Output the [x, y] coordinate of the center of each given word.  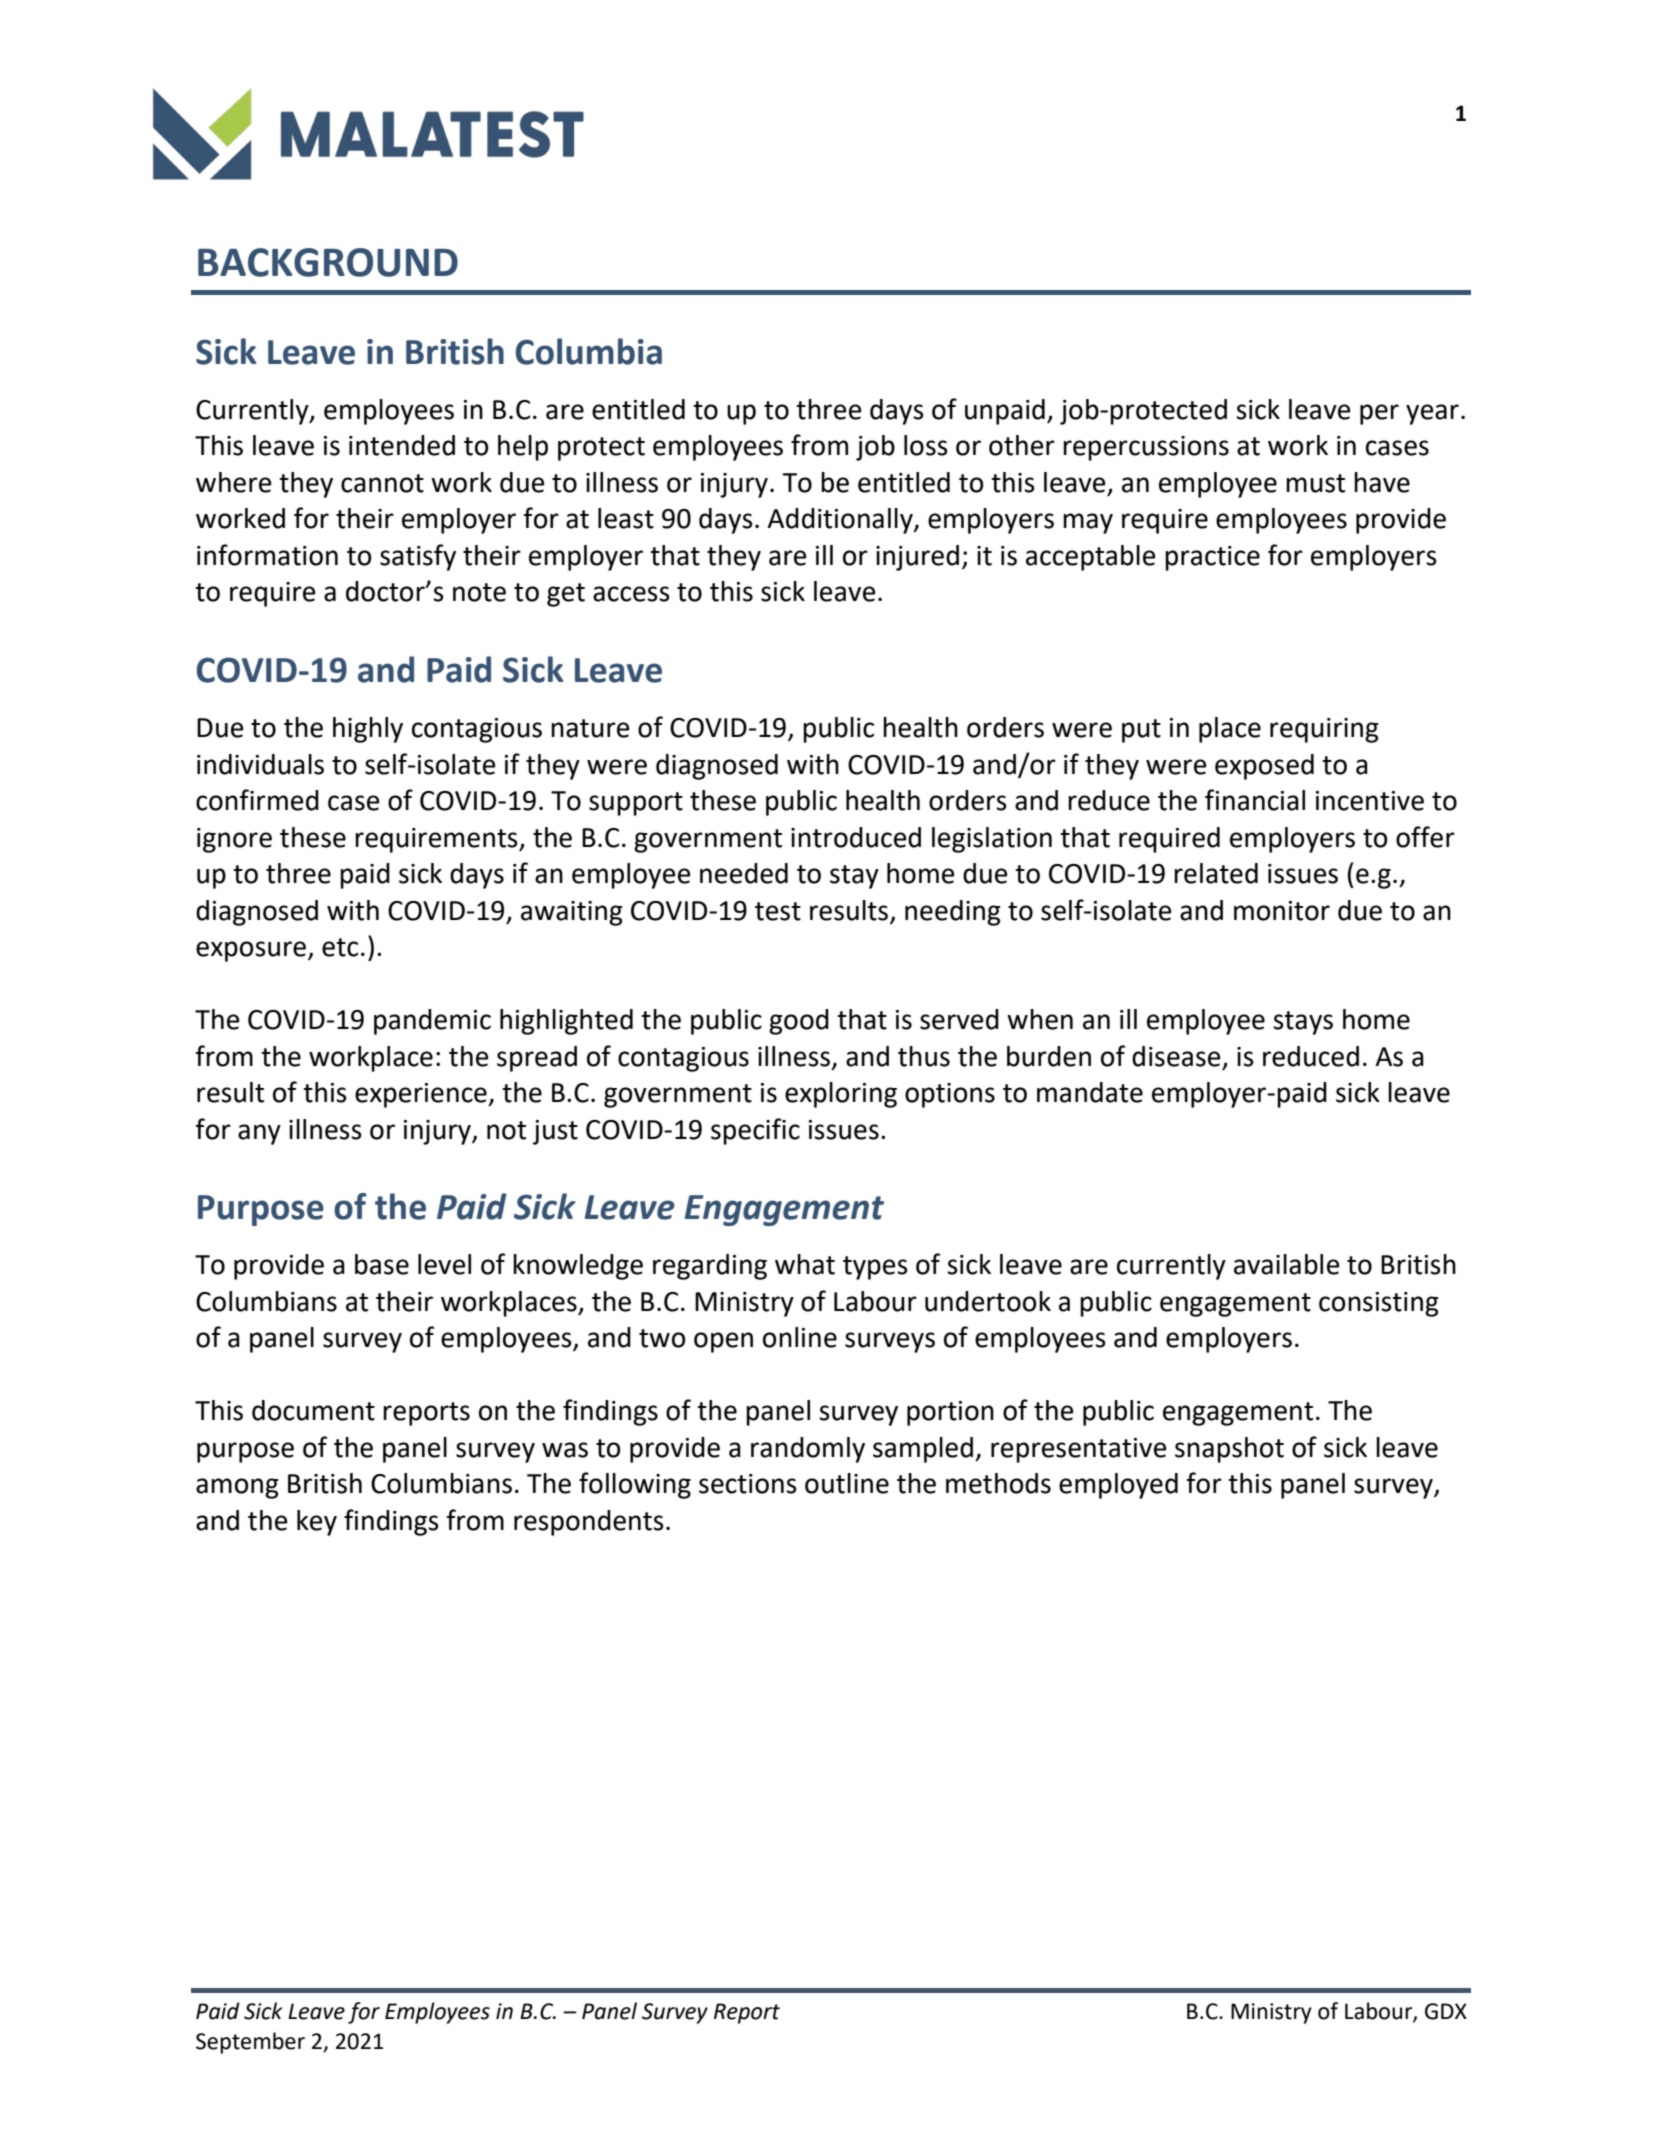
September [250, 2043]
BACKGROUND [328, 262]
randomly [808, 1450]
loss [926, 445]
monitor [1282, 911]
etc [340, 947]
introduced [856, 837]
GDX [1446, 2011]
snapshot [1229, 1450]
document [313, 1410]
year [1432, 414]
